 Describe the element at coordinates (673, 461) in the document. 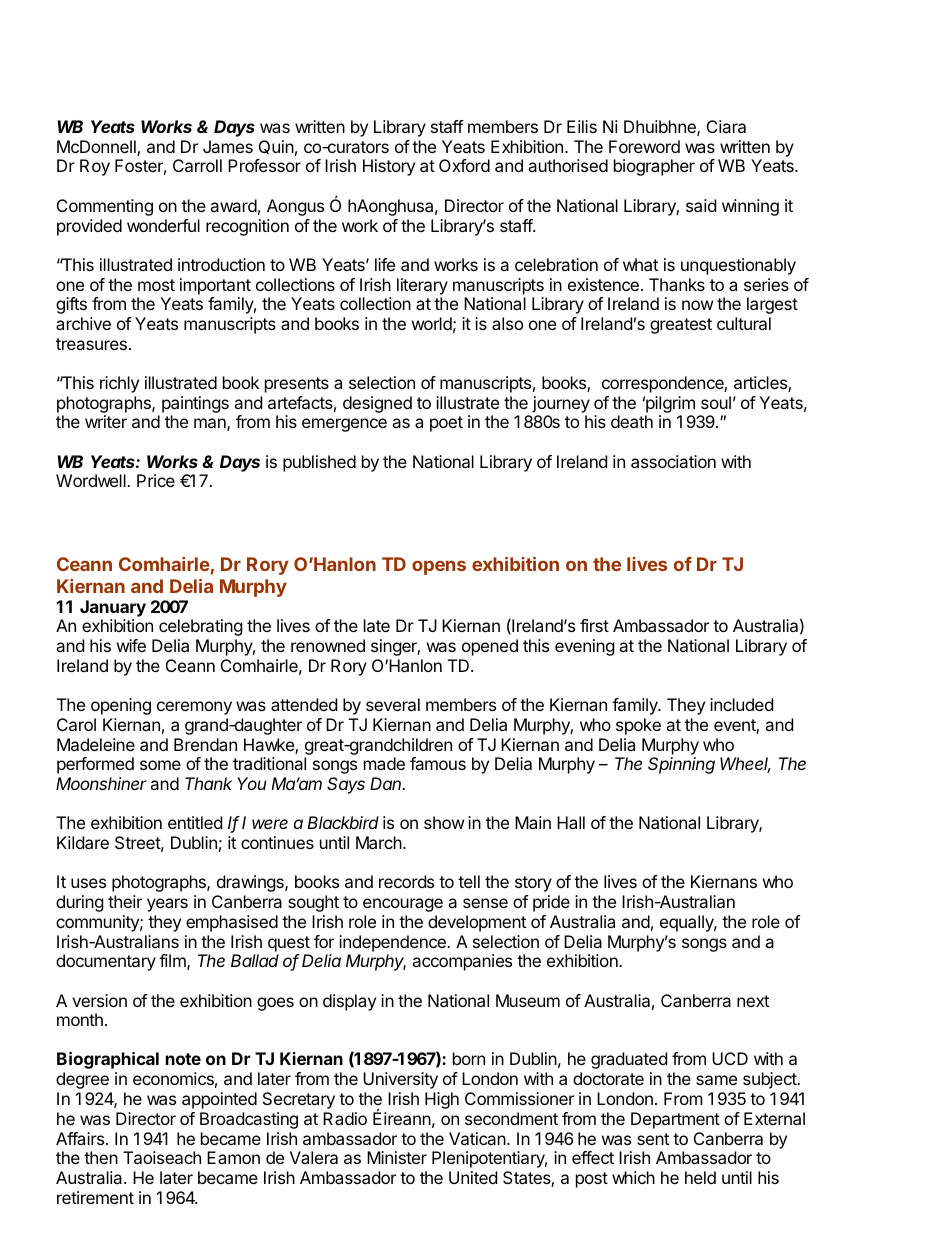

I see `association` at that location.
